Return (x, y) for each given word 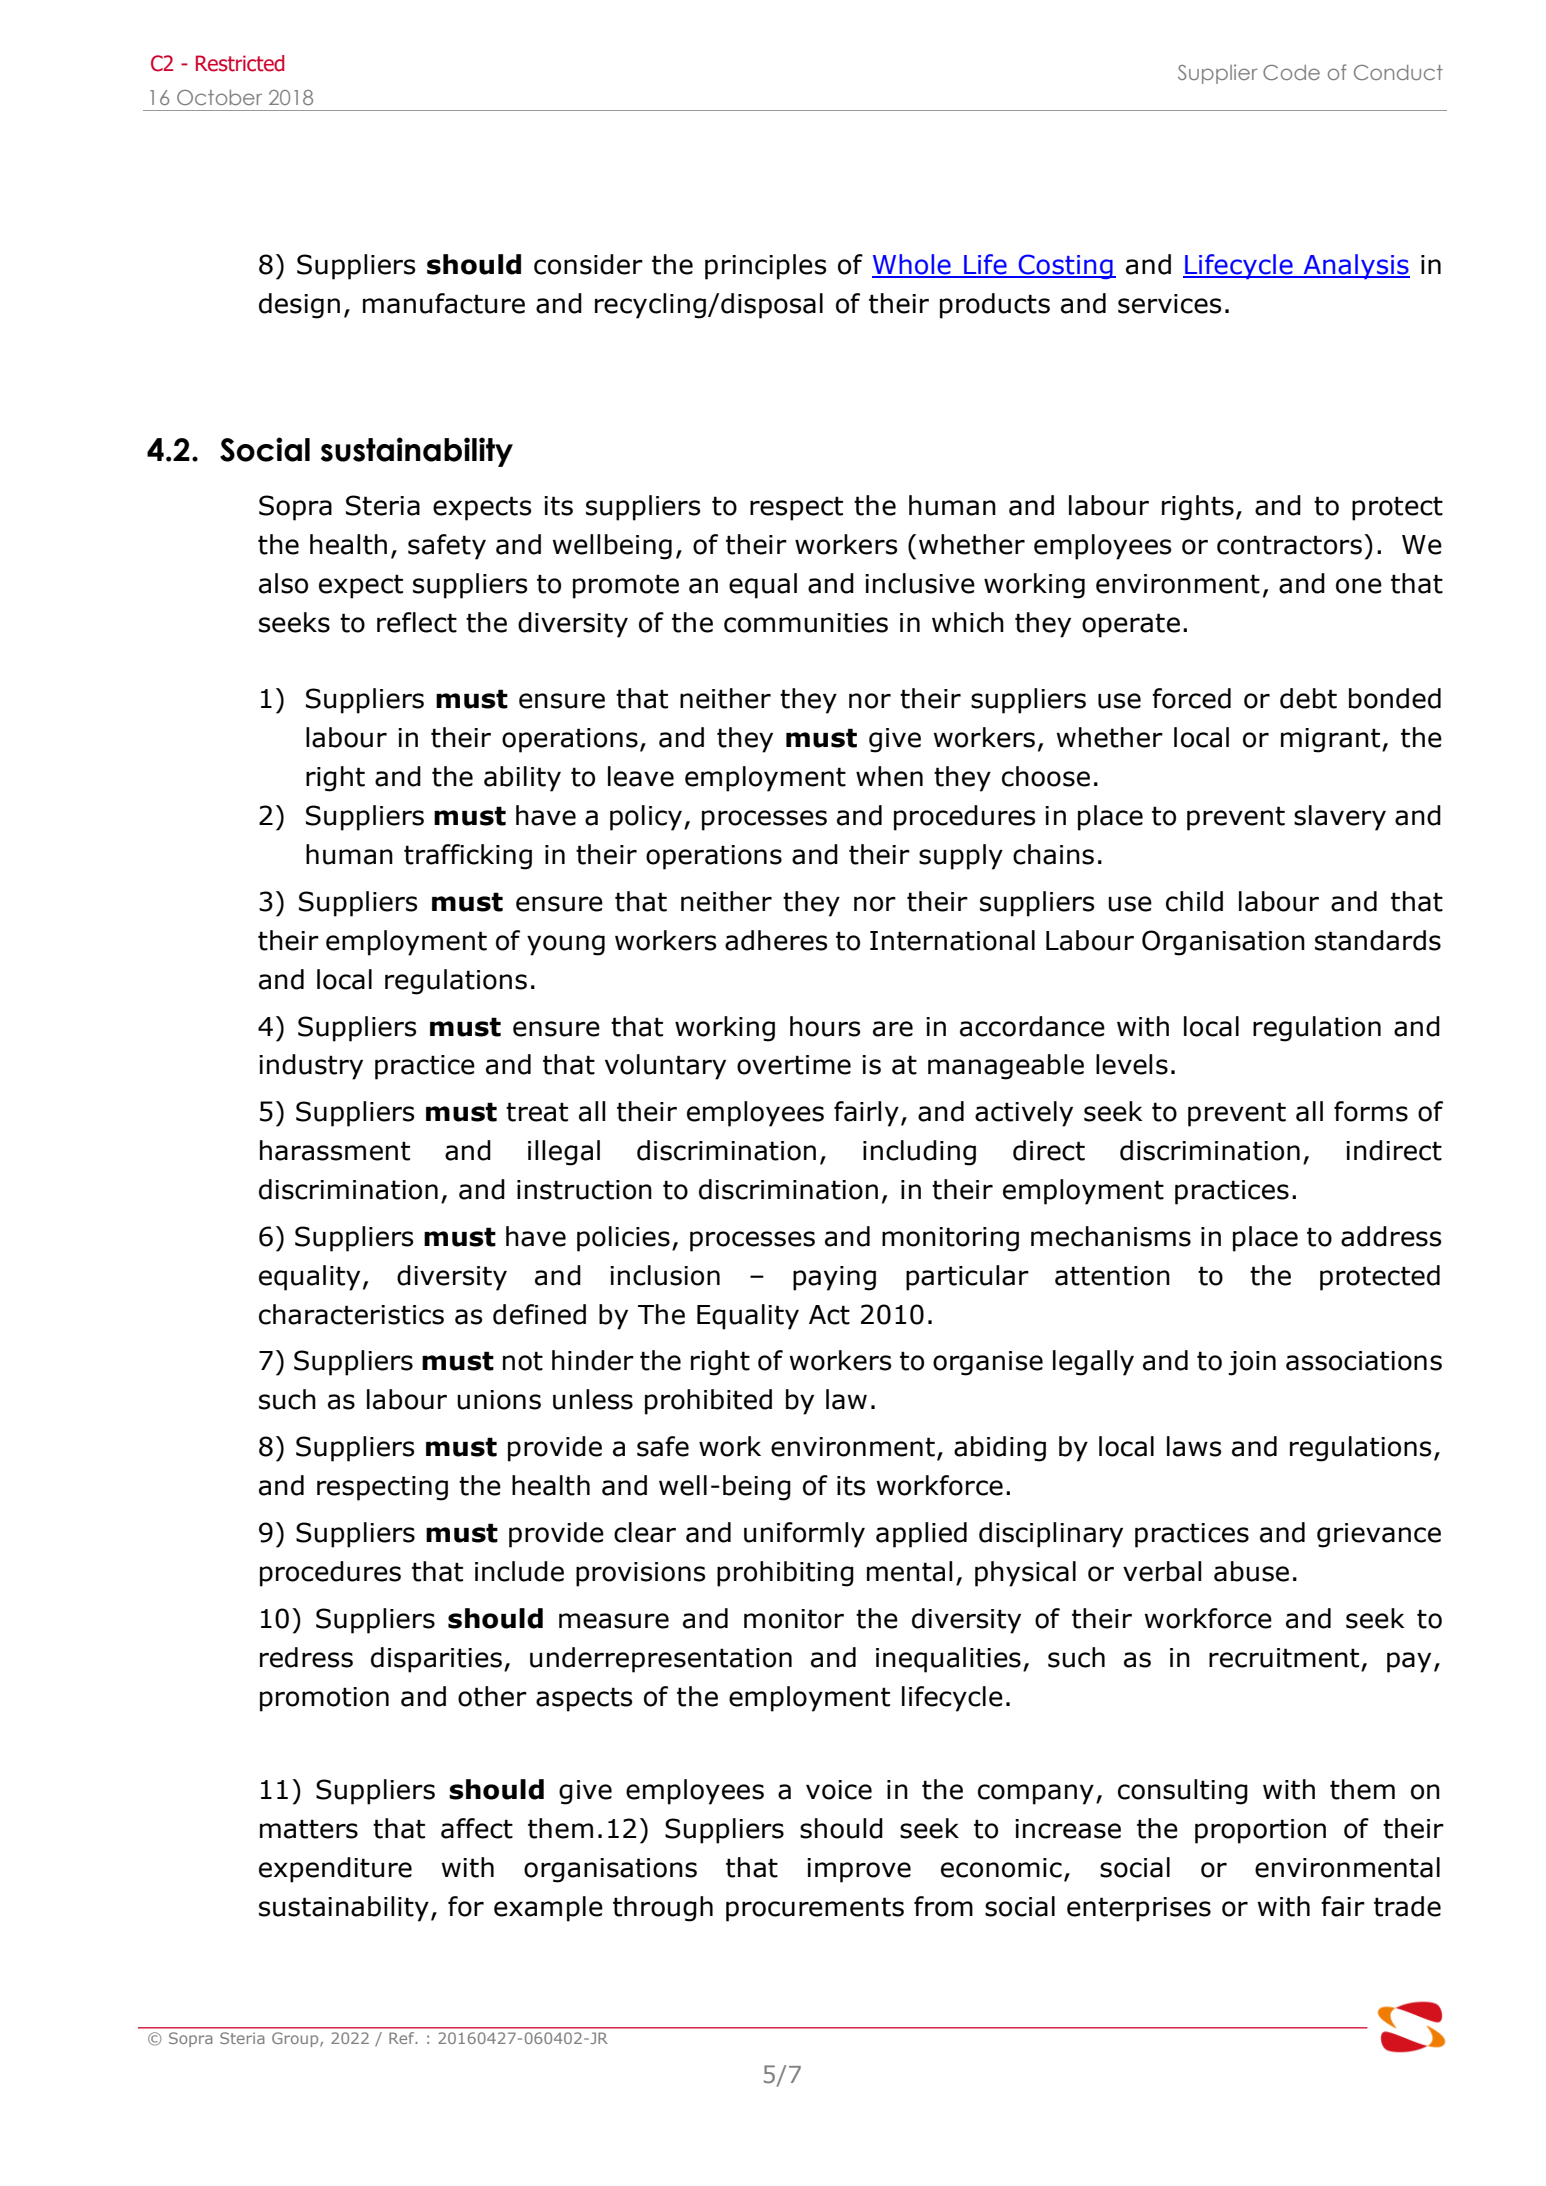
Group (296, 2039)
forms (1371, 1111)
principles (765, 267)
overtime (794, 1065)
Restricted (240, 63)
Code (1291, 72)
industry (311, 1067)
